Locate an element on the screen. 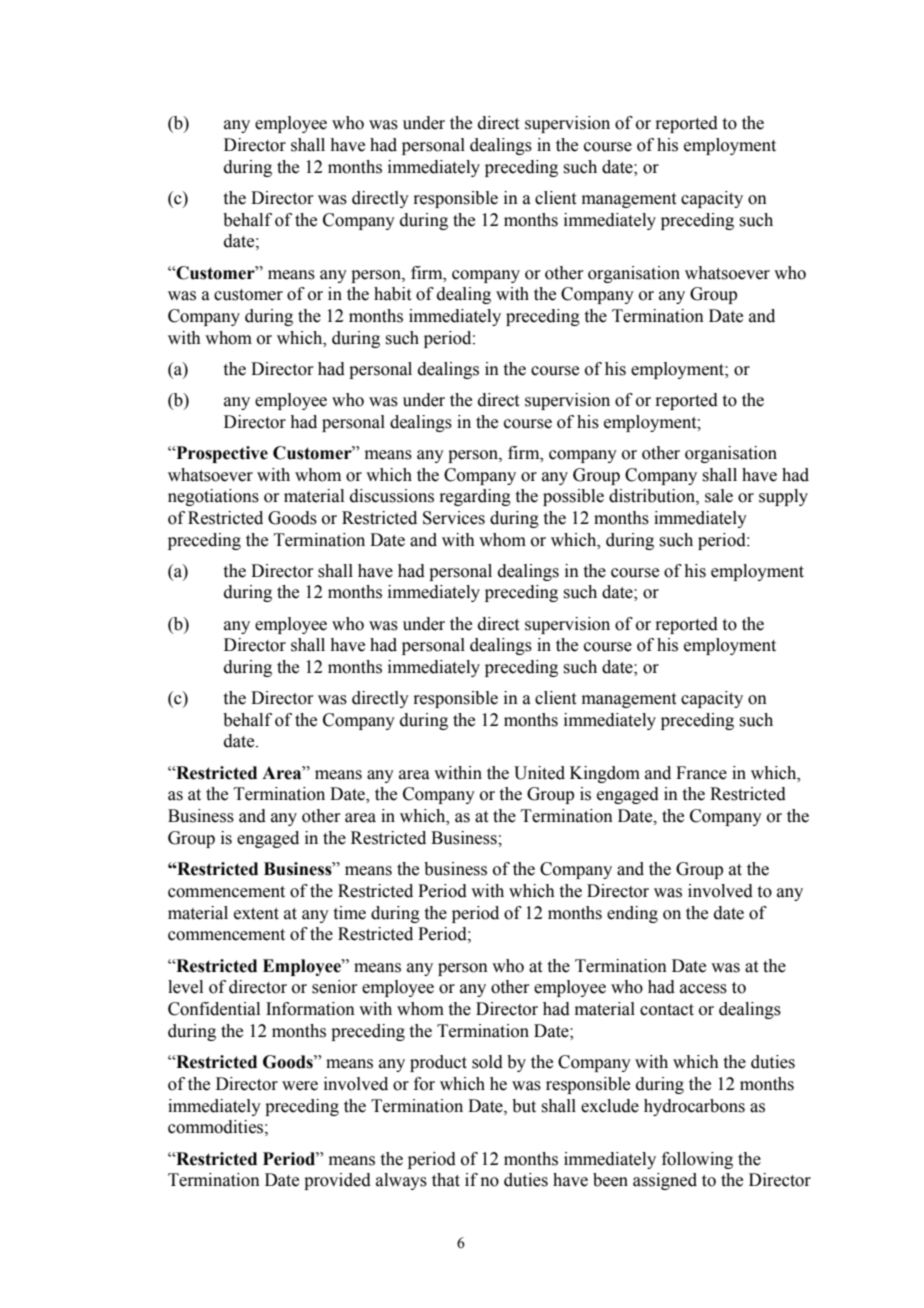  sale is located at coordinates (719, 496).
